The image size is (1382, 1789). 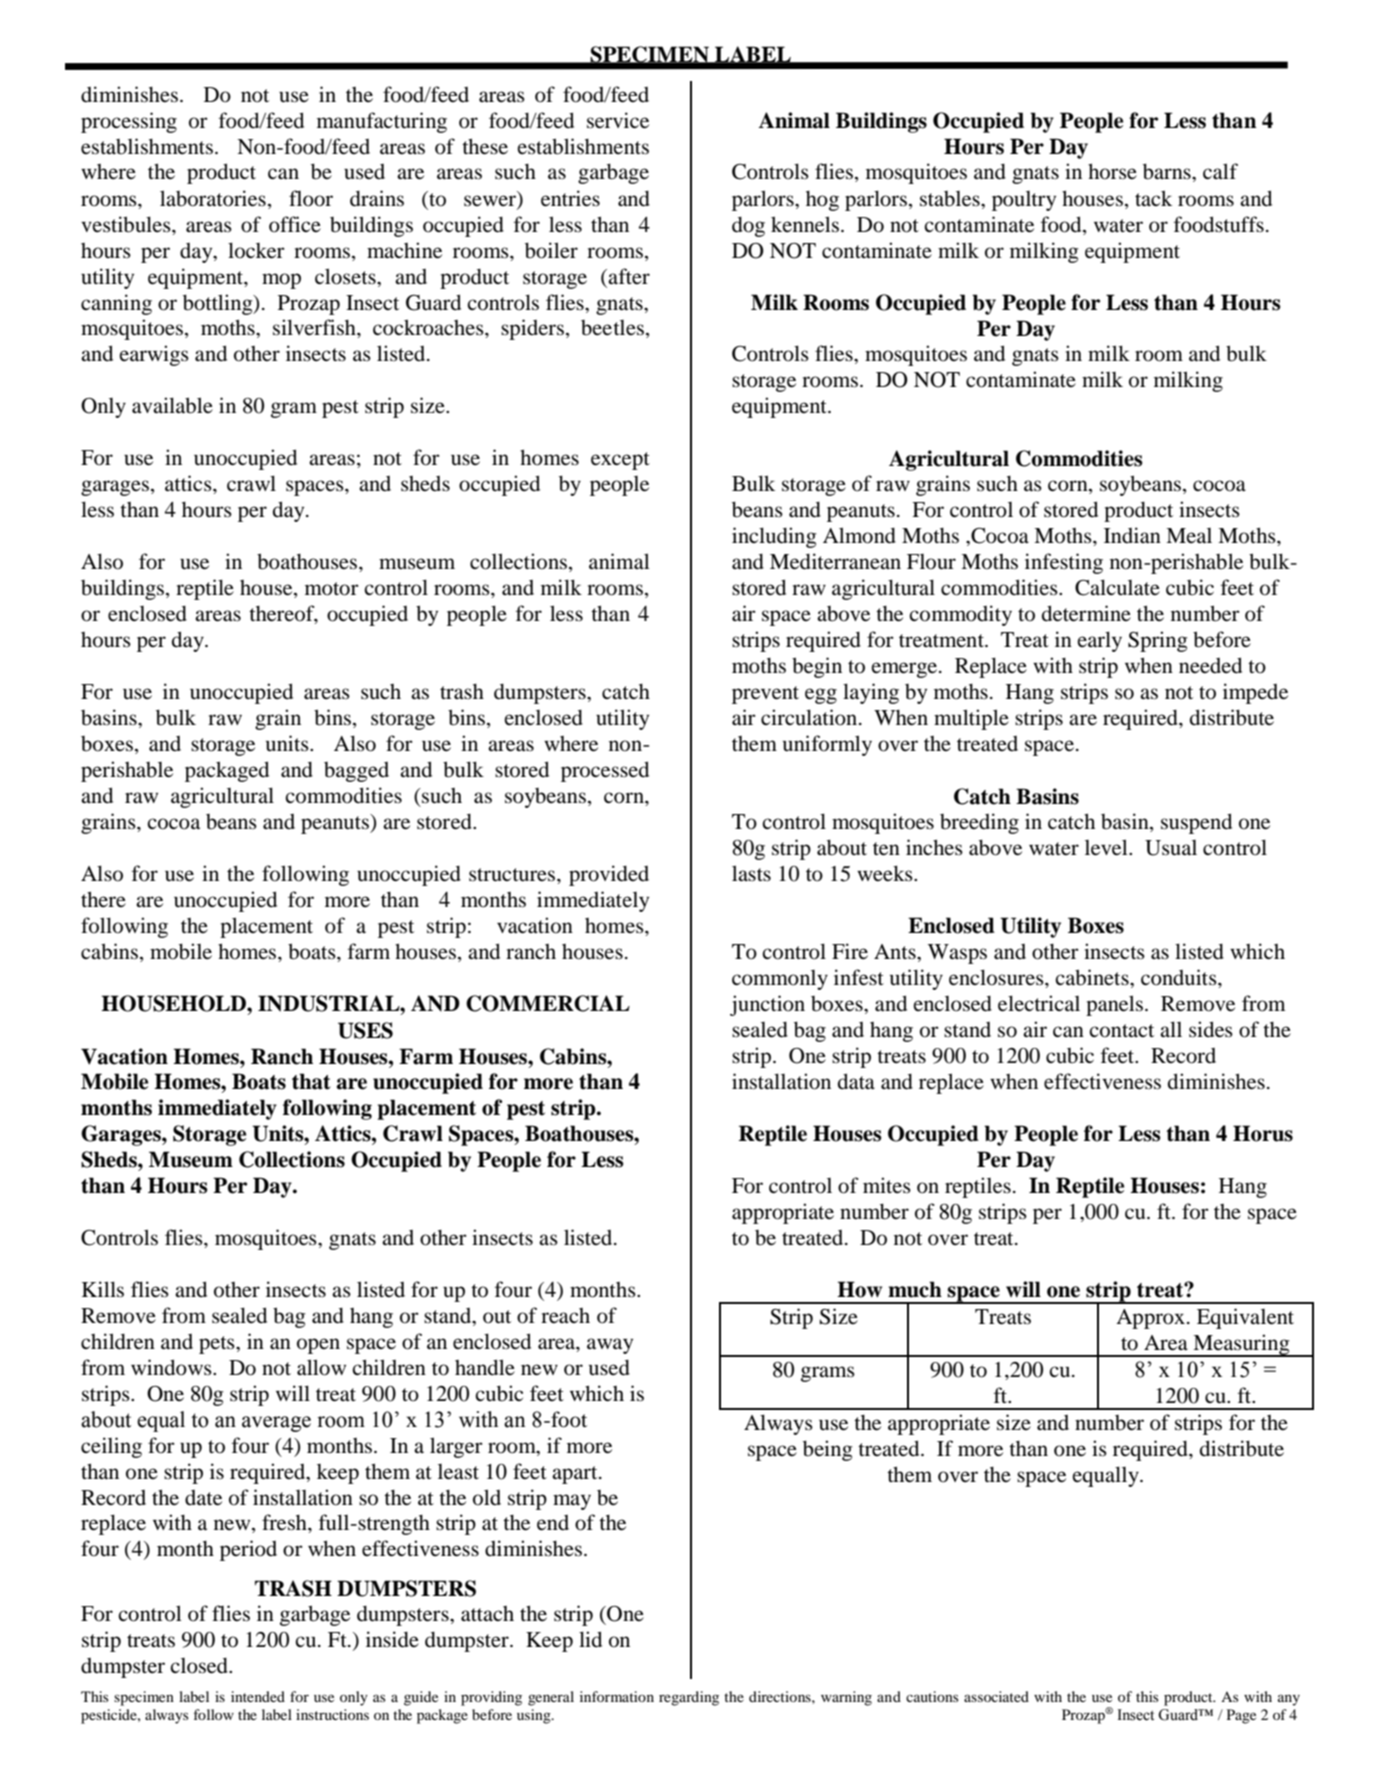 What do you see at coordinates (311, 1081) in the screenshot?
I see `that` at bounding box center [311, 1081].
